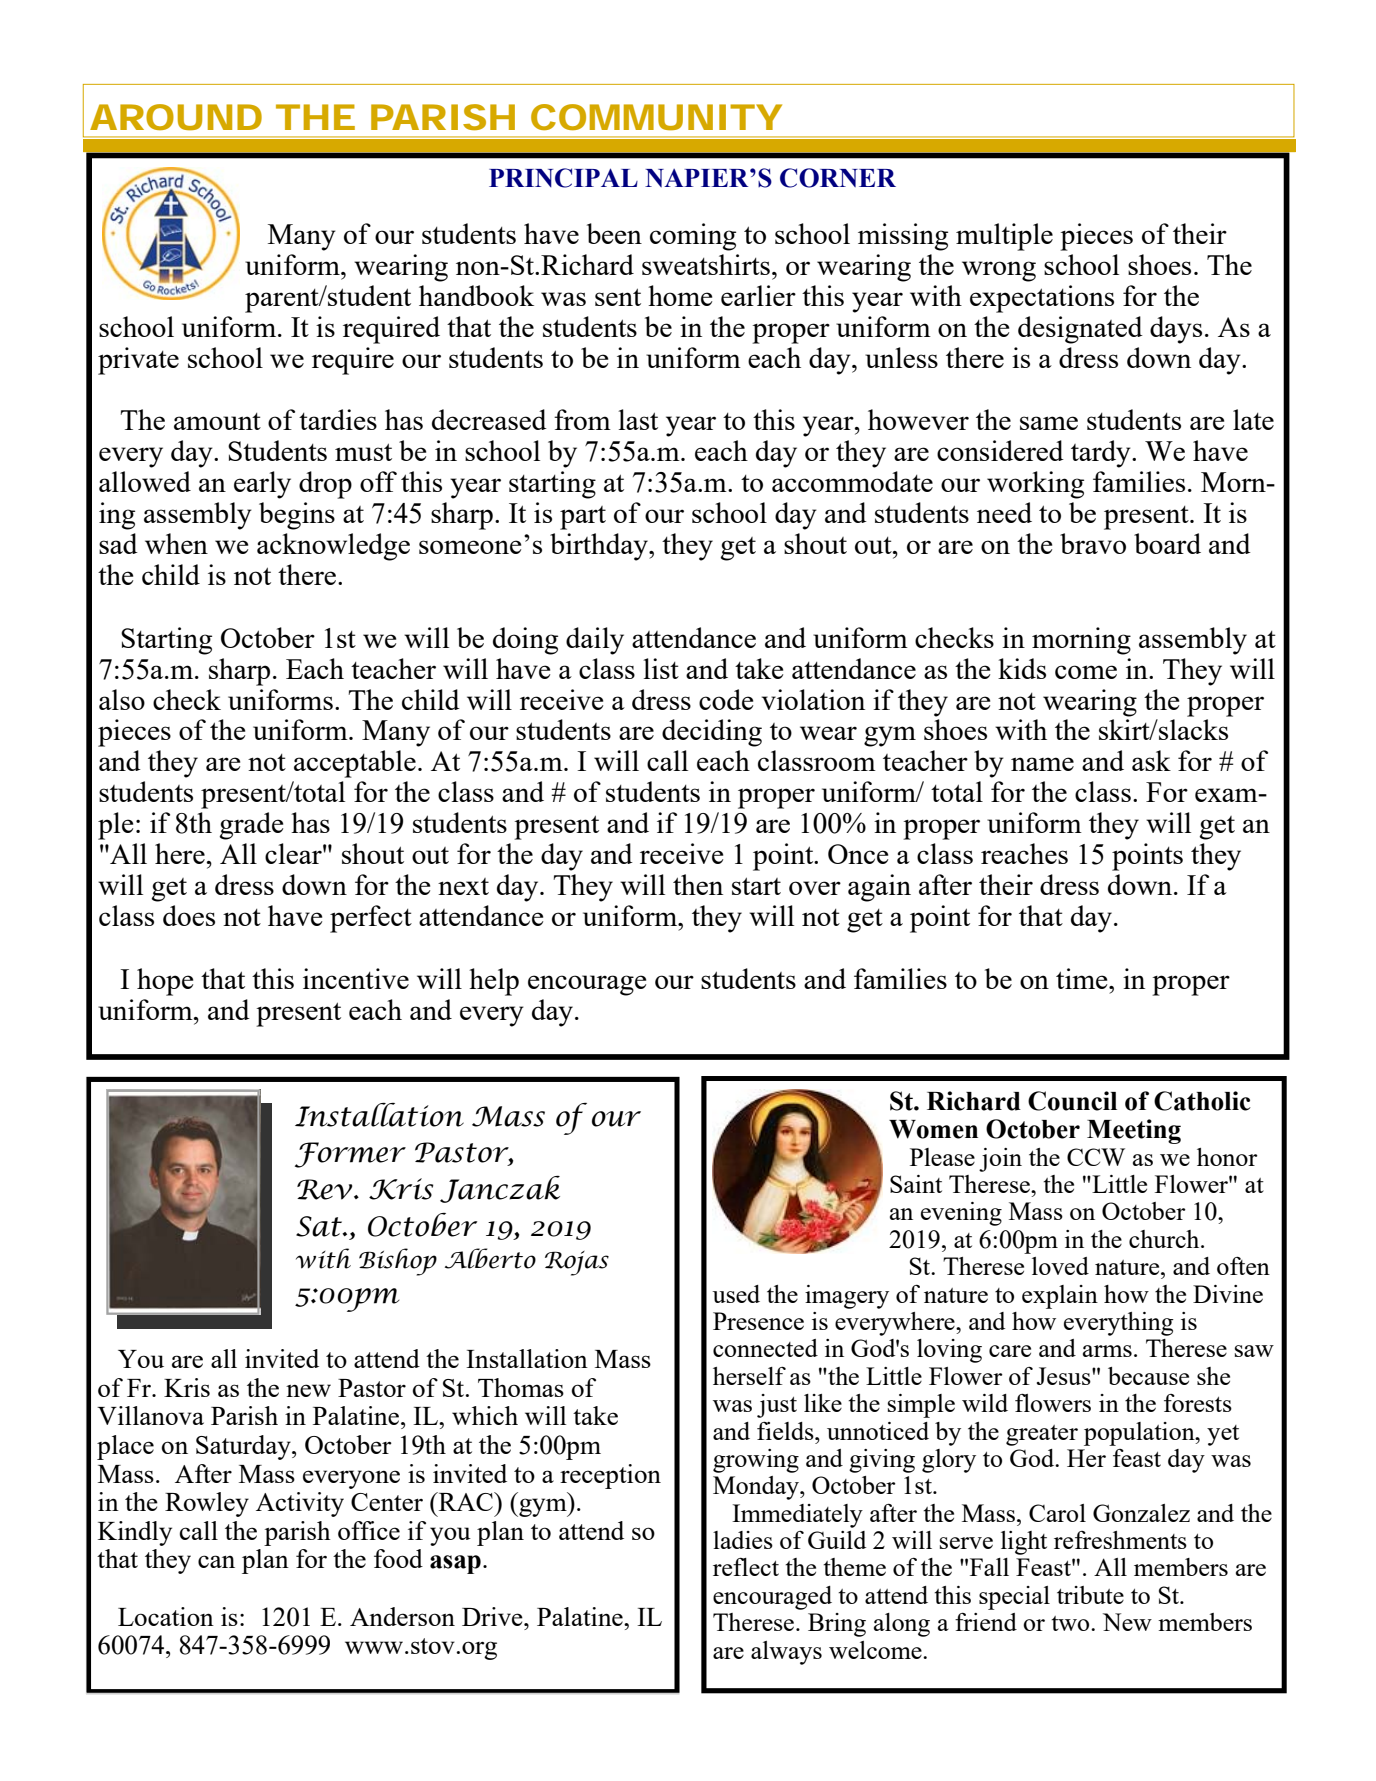 This document has height=1781, width=1376. Describe the element at coordinates (216, 1561) in the document. I see `can` at that location.
